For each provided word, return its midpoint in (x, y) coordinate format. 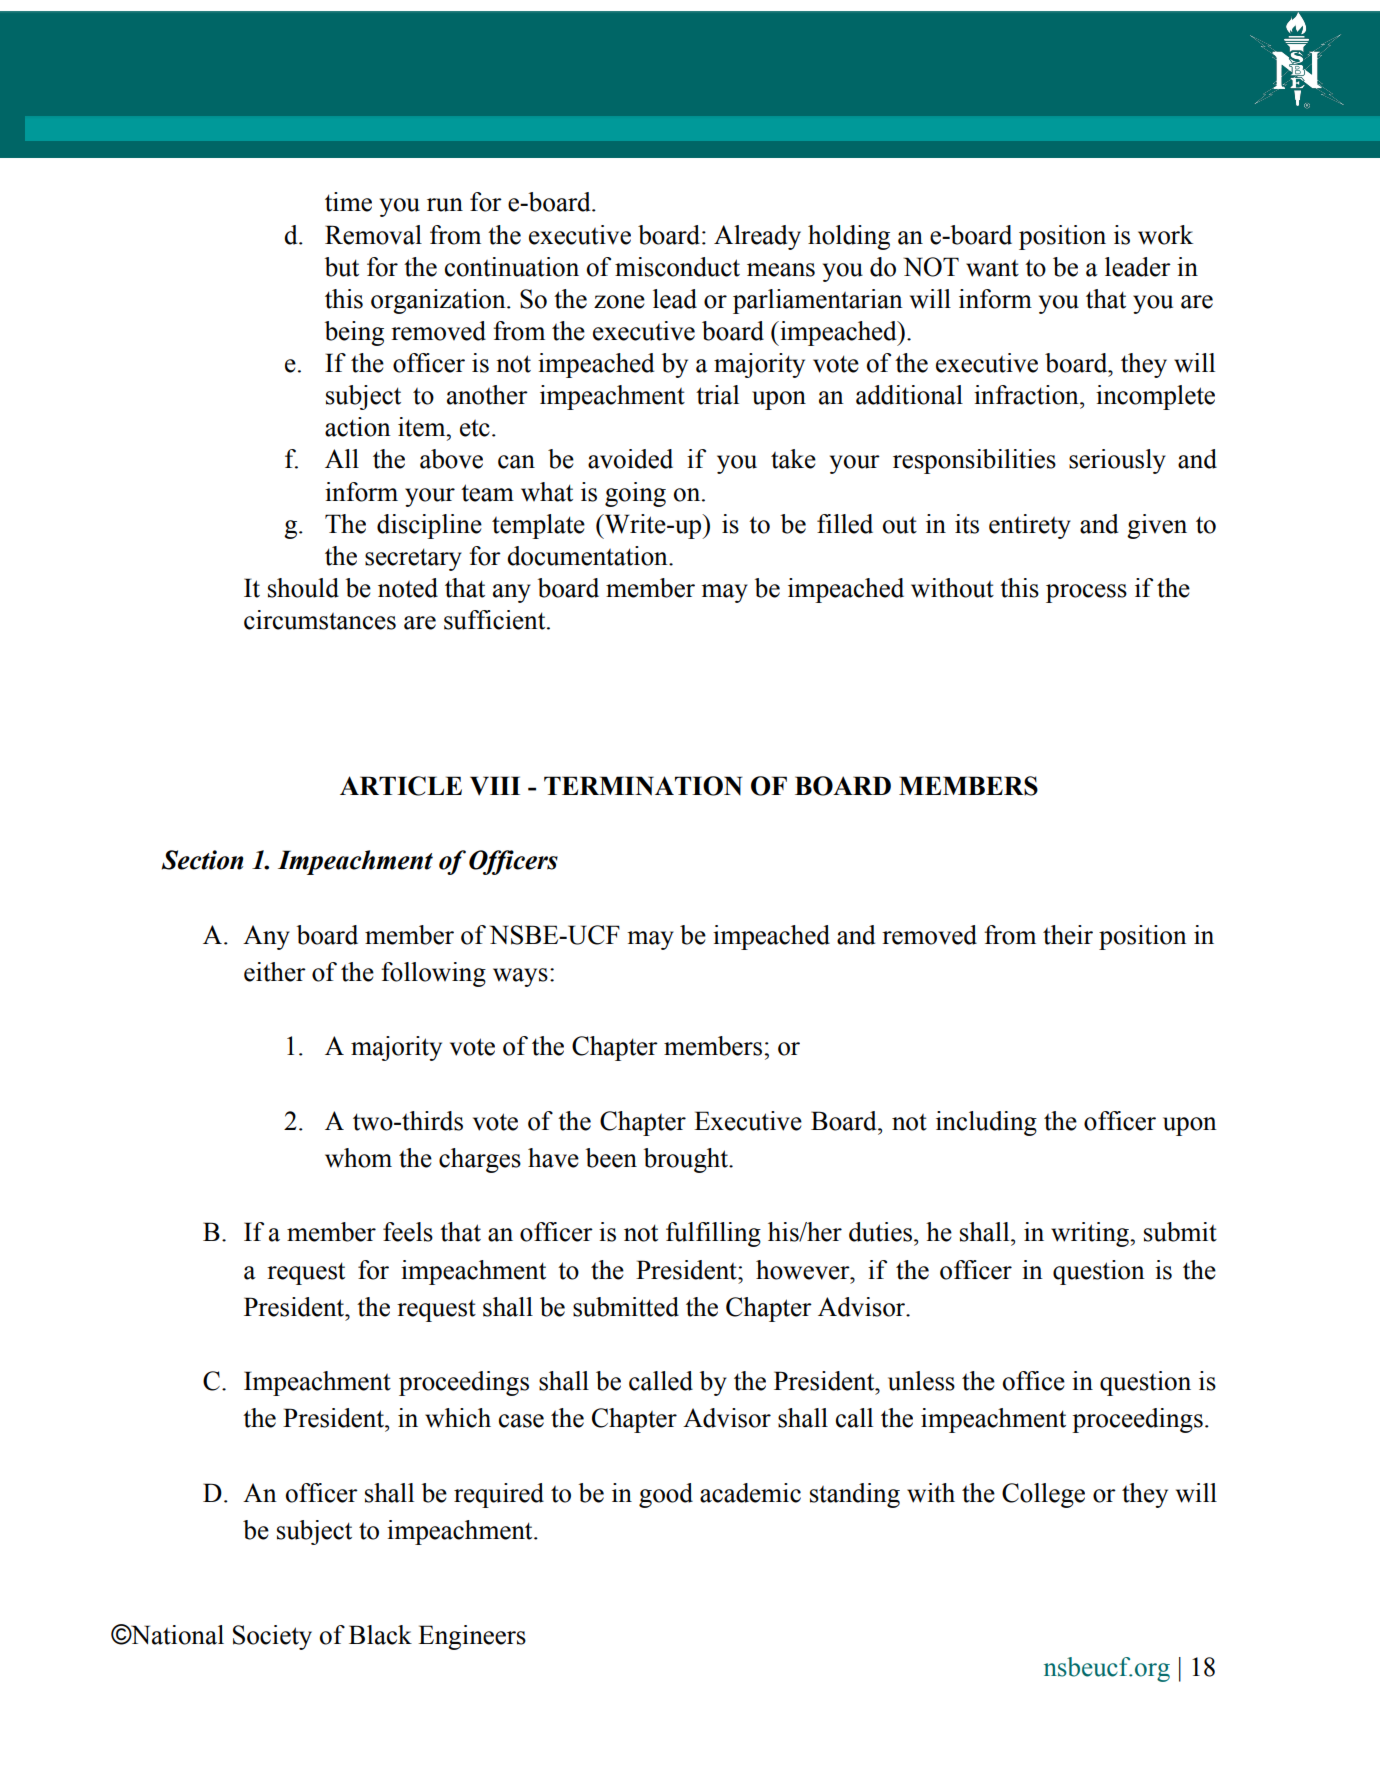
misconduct (677, 267)
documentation (588, 556)
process (1086, 593)
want (992, 268)
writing (1091, 1234)
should (303, 588)
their (1068, 935)
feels (408, 1232)
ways (520, 977)
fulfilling (713, 1234)
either (275, 972)
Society (272, 1637)
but (342, 267)
